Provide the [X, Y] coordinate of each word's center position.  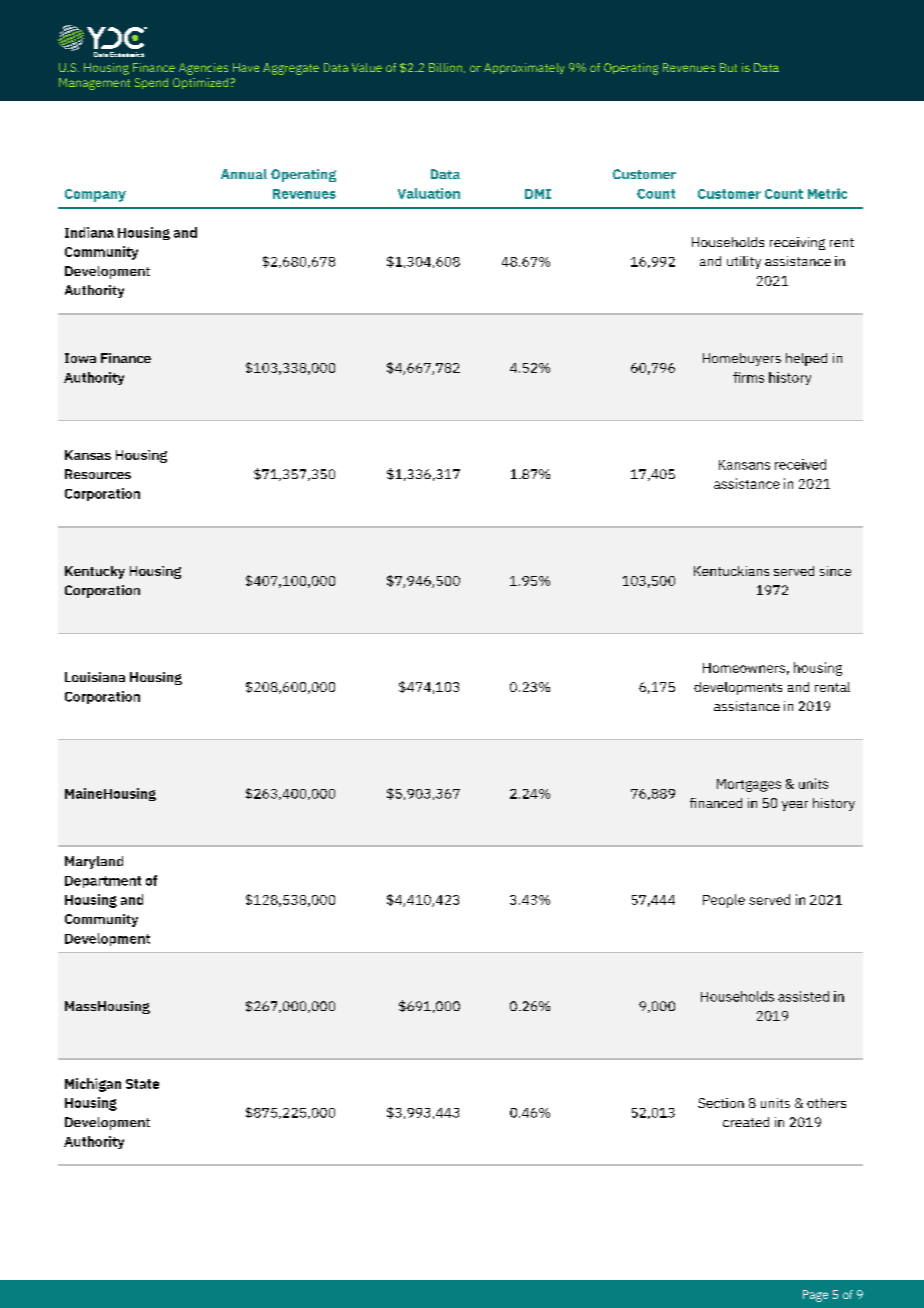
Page [815, 1296]
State [142, 1084]
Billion [445, 67]
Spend [151, 83]
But [728, 67]
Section [721, 1103]
